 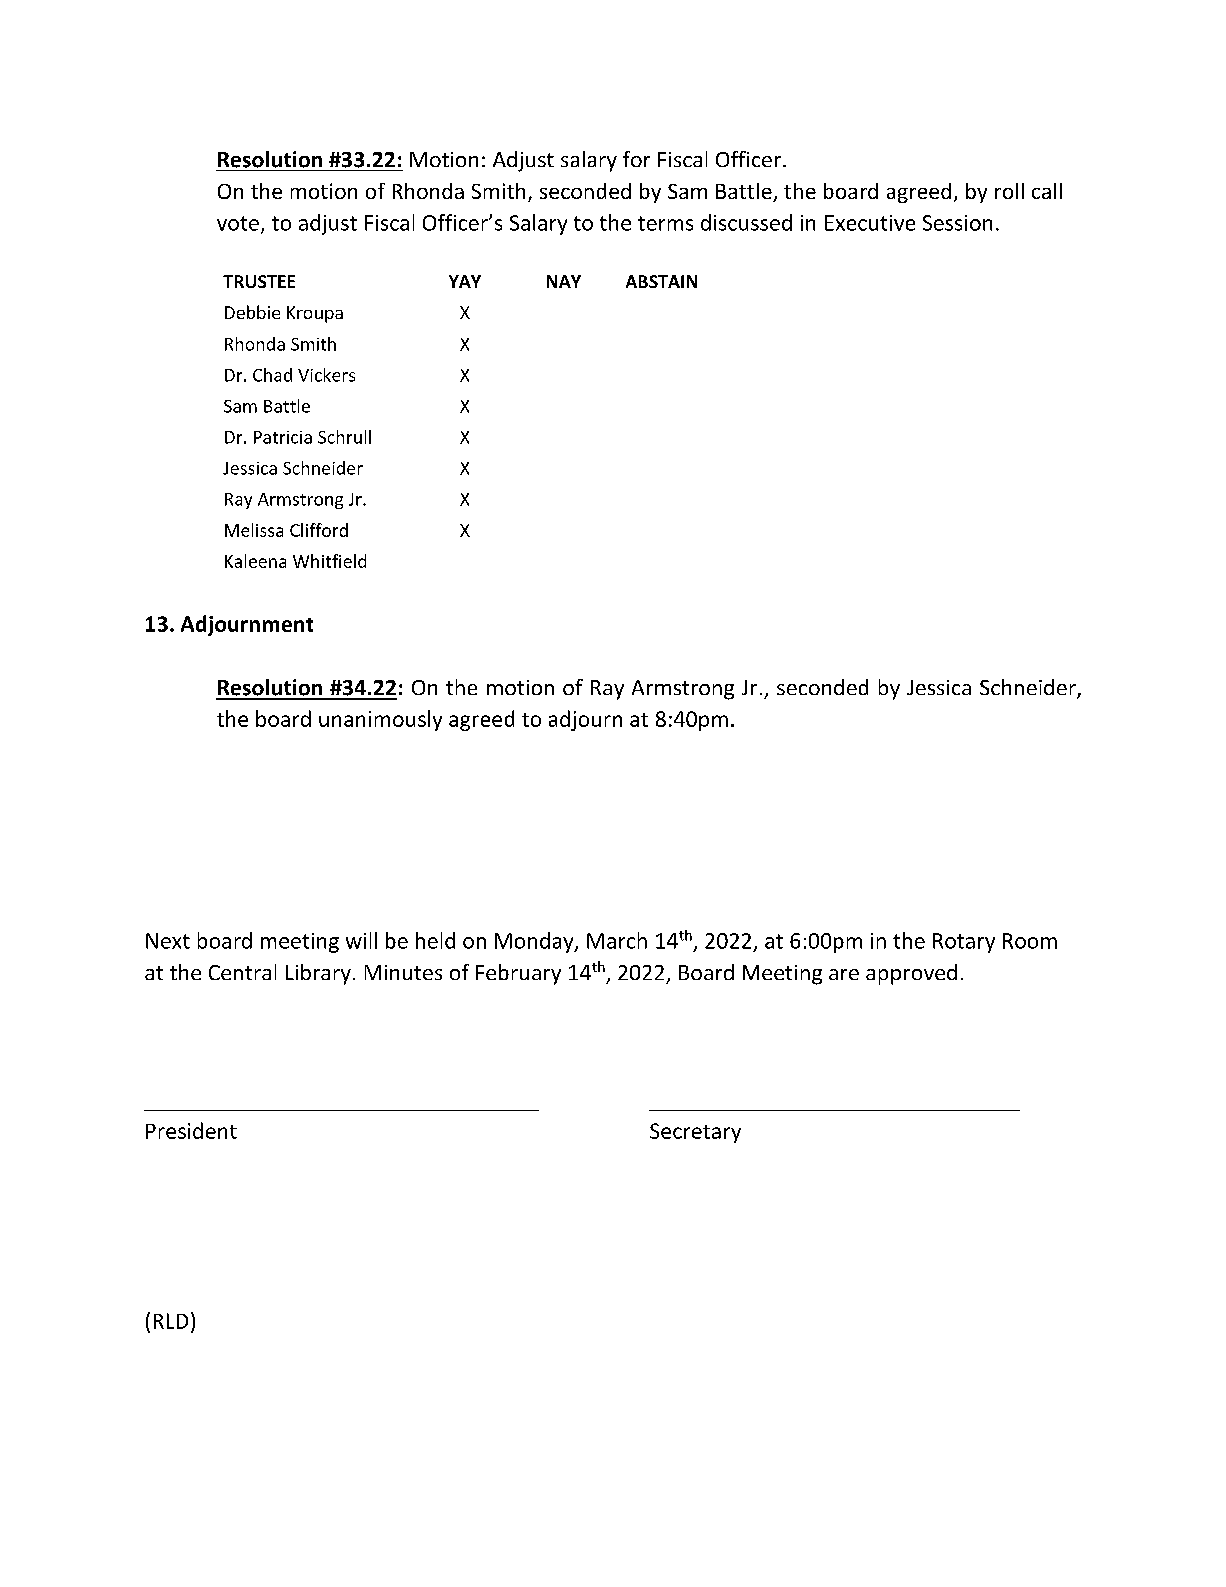 What do you see at coordinates (171, 1321) in the screenshot?
I see `RLD` at bounding box center [171, 1321].
